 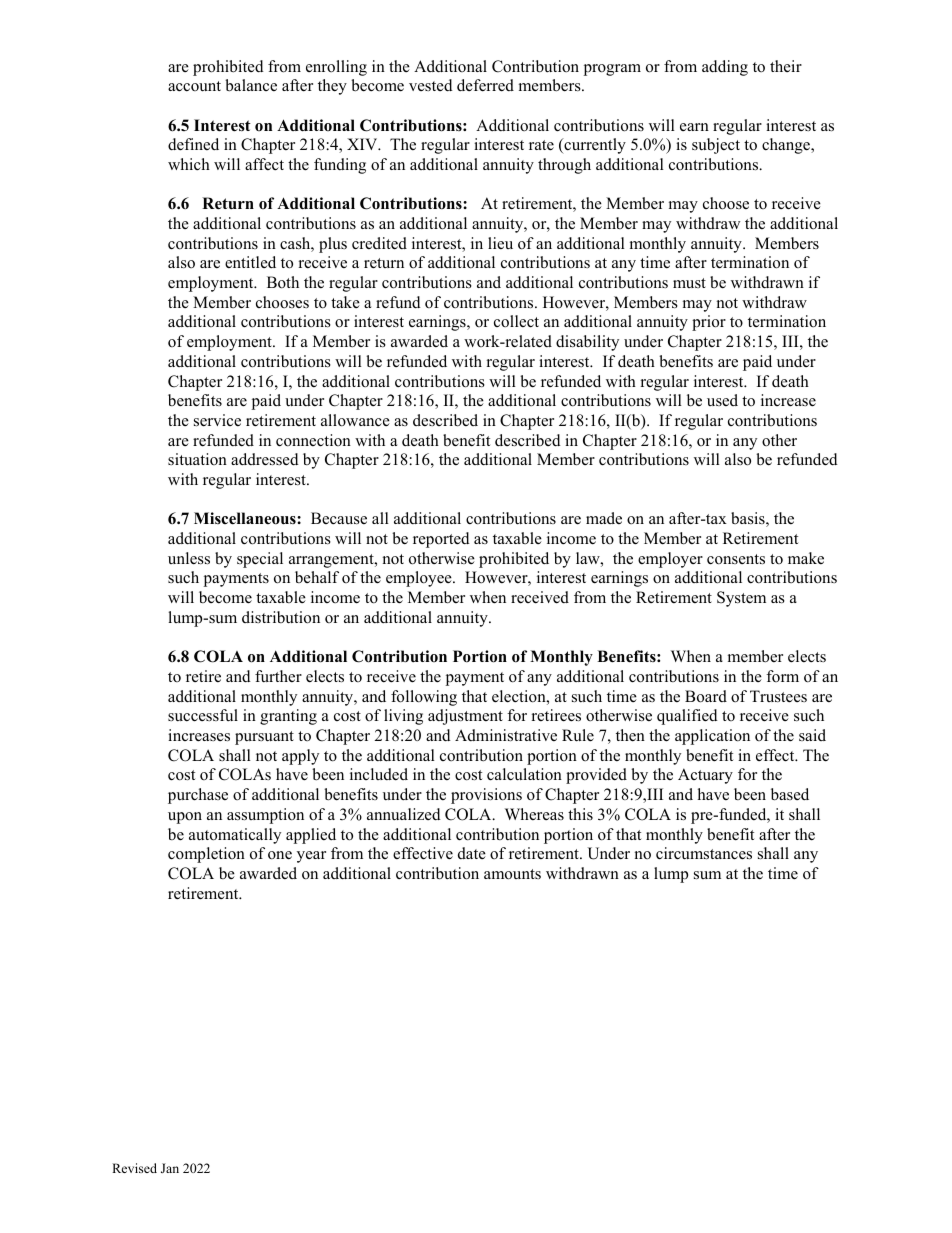 What do you see at coordinates (709, 323) in the document?
I see `prior` at bounding box center [709, 323].
